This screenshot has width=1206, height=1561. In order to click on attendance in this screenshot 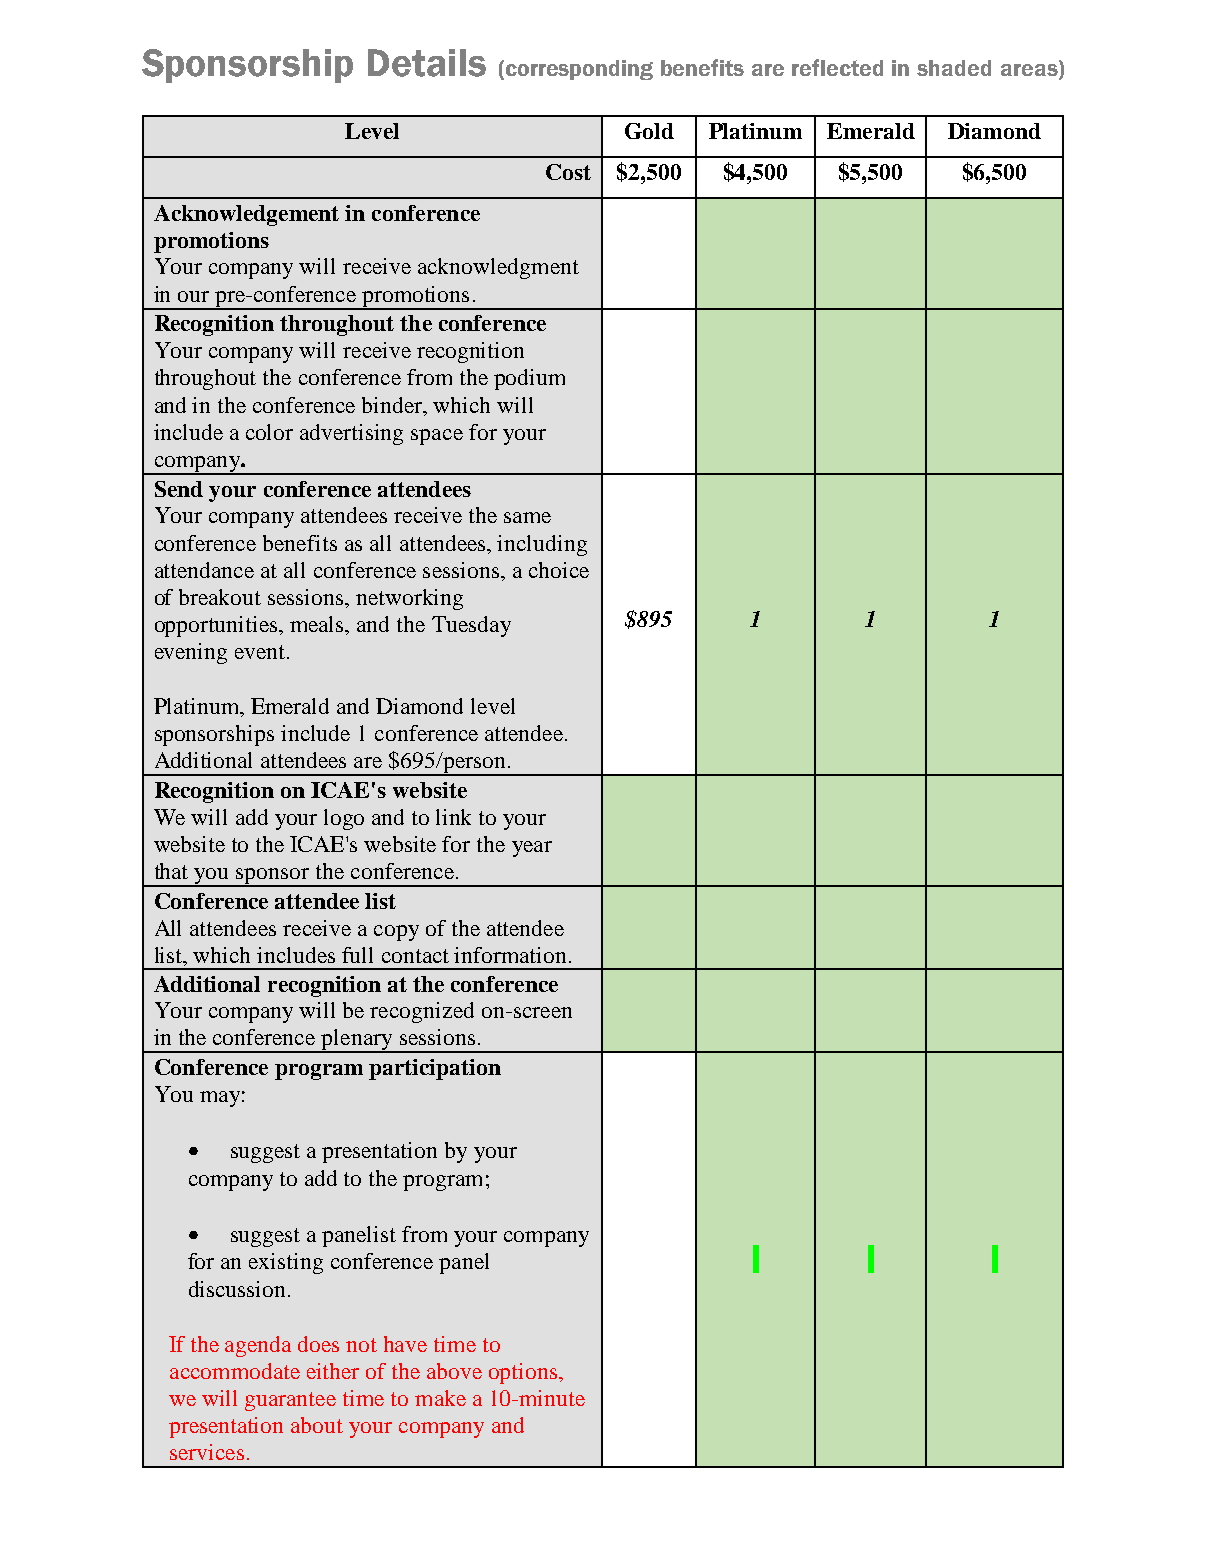, I will do `click(204, 570)`.
